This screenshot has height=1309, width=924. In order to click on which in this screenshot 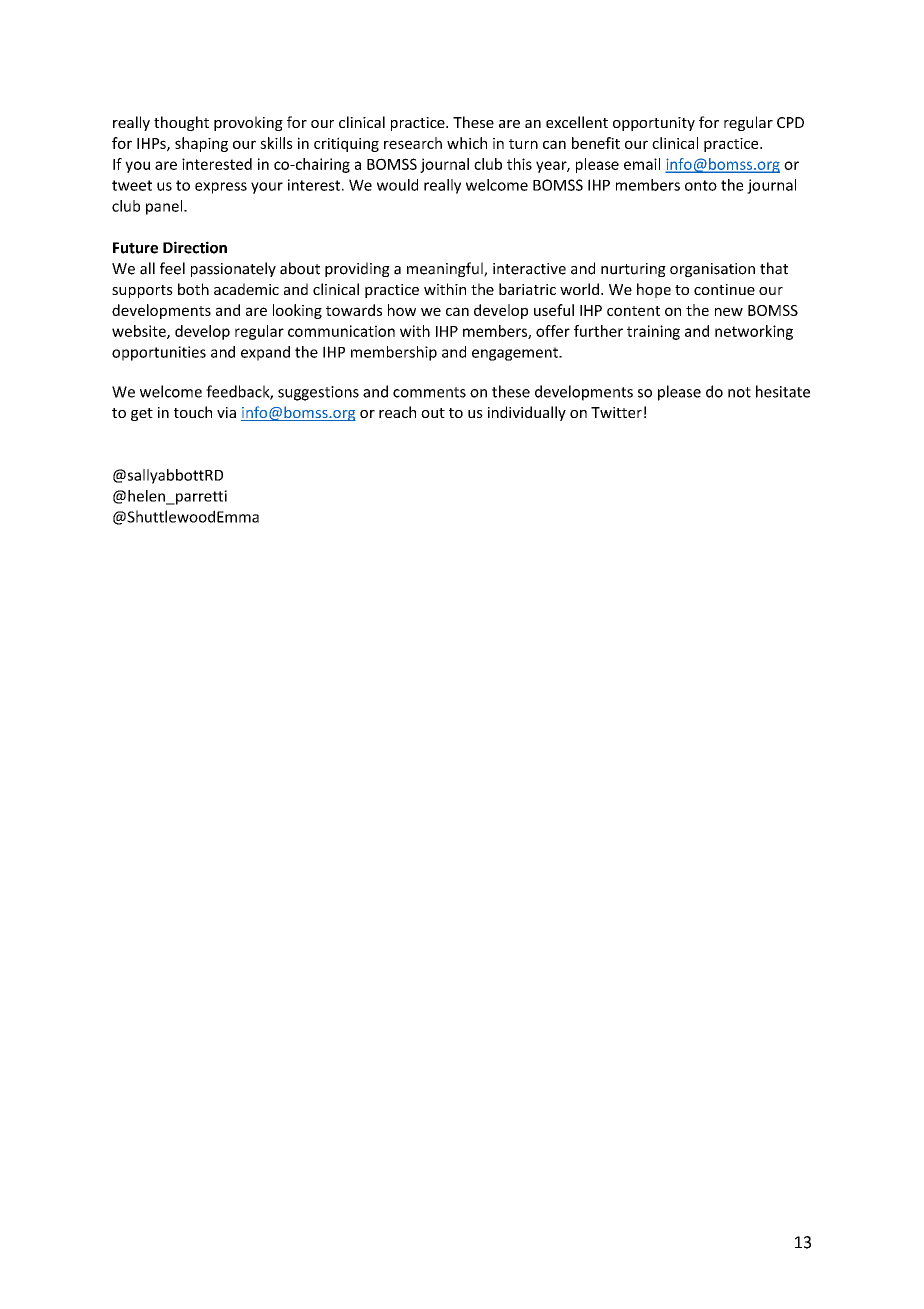, I will do `click(467, 143)`.
